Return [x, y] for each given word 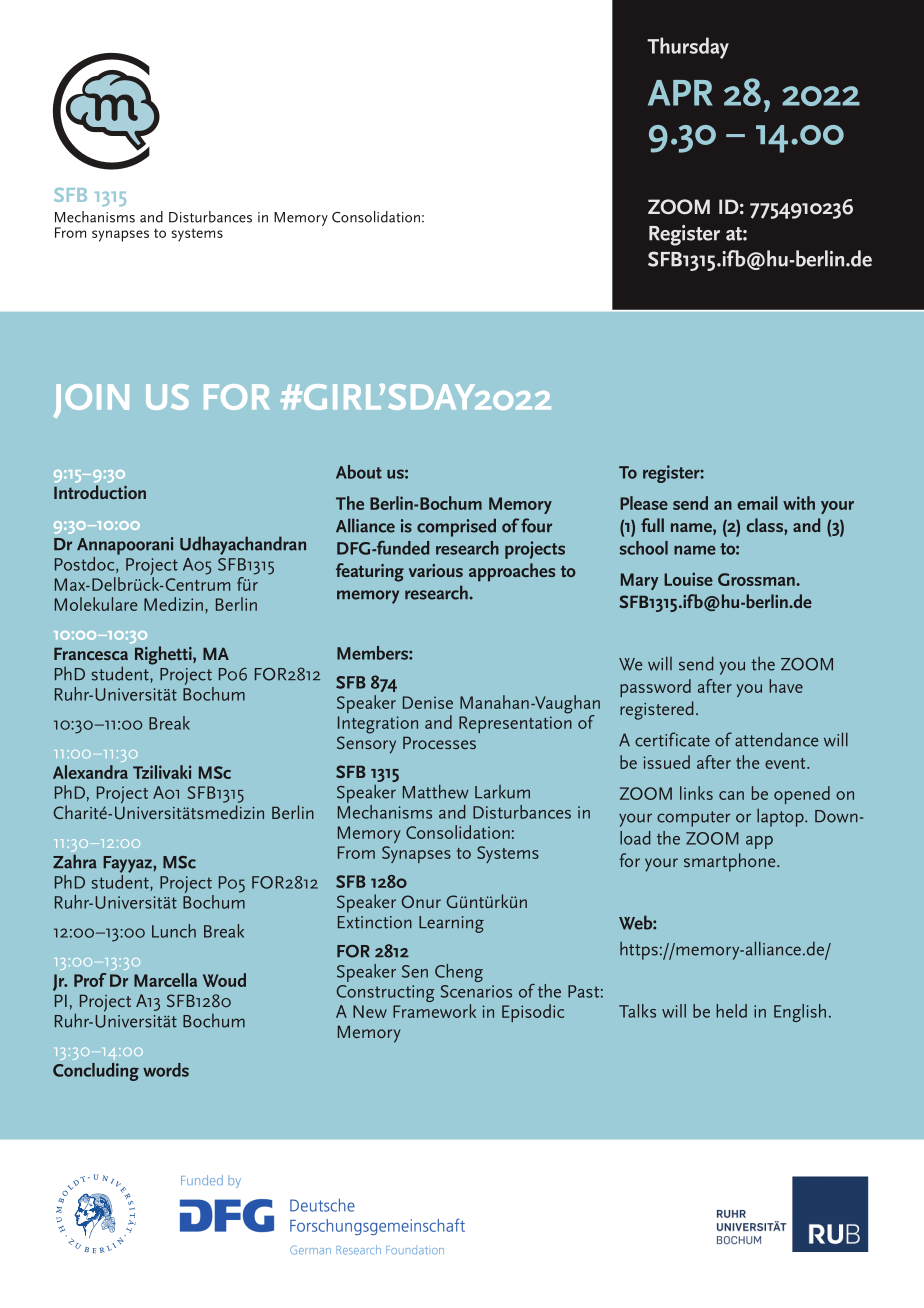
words [166, 1070]
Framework [434, 1011]
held [731, 1011]
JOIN [91, 401]
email [757, 503]
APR [680, 93]
